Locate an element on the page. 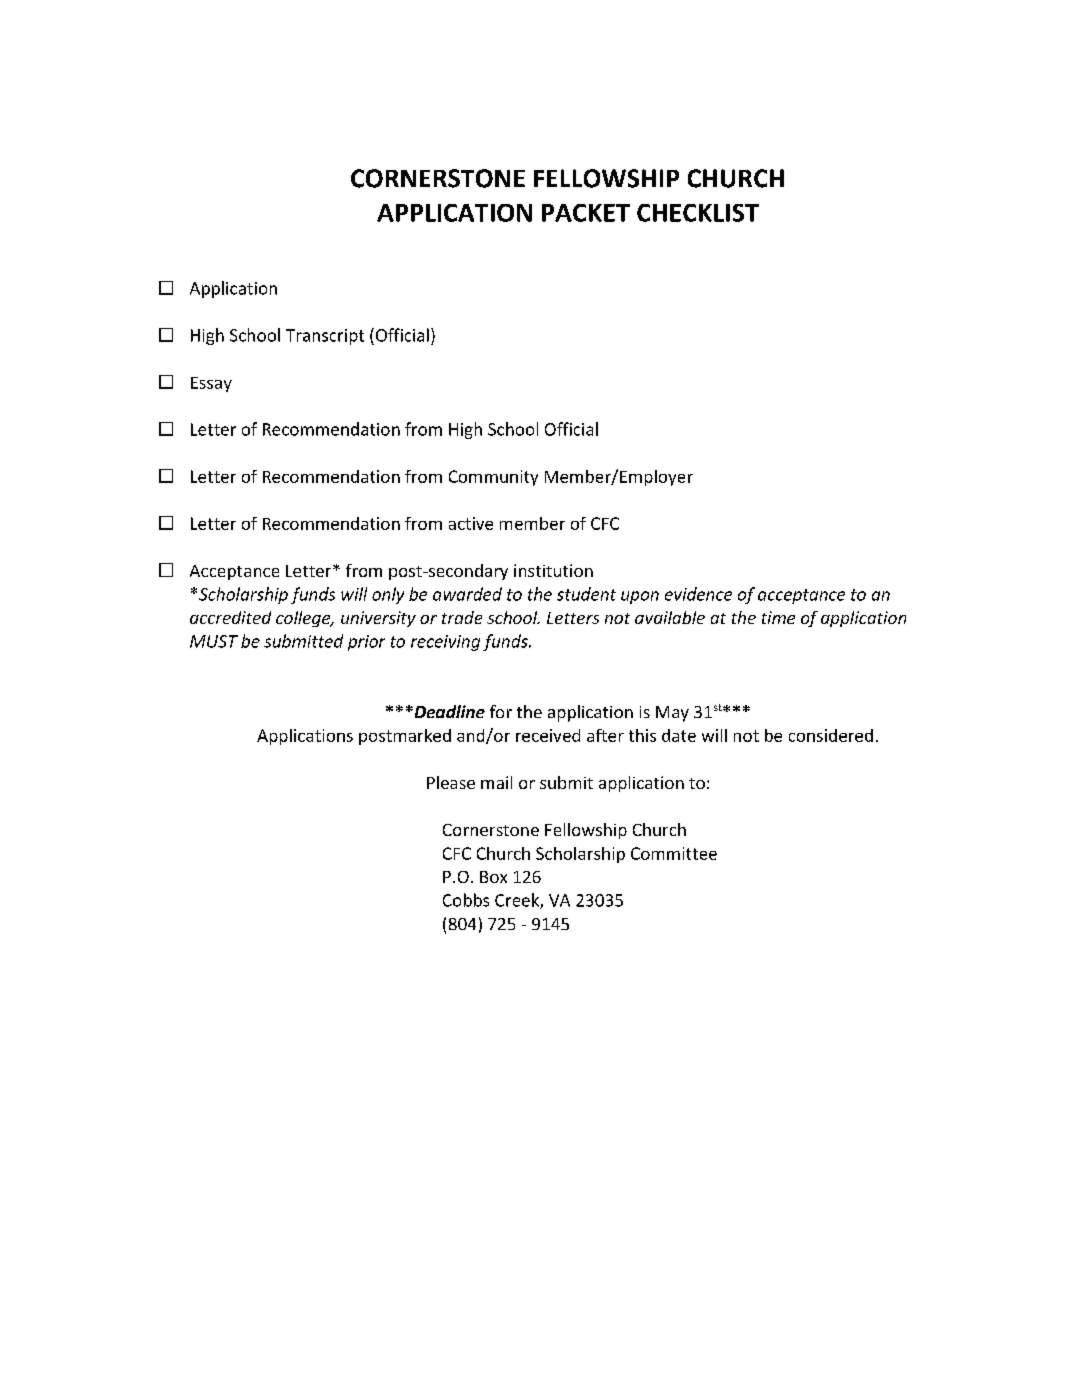 The height and width of the image is (1389, 1073). time is located at coordinates (778, 617).
